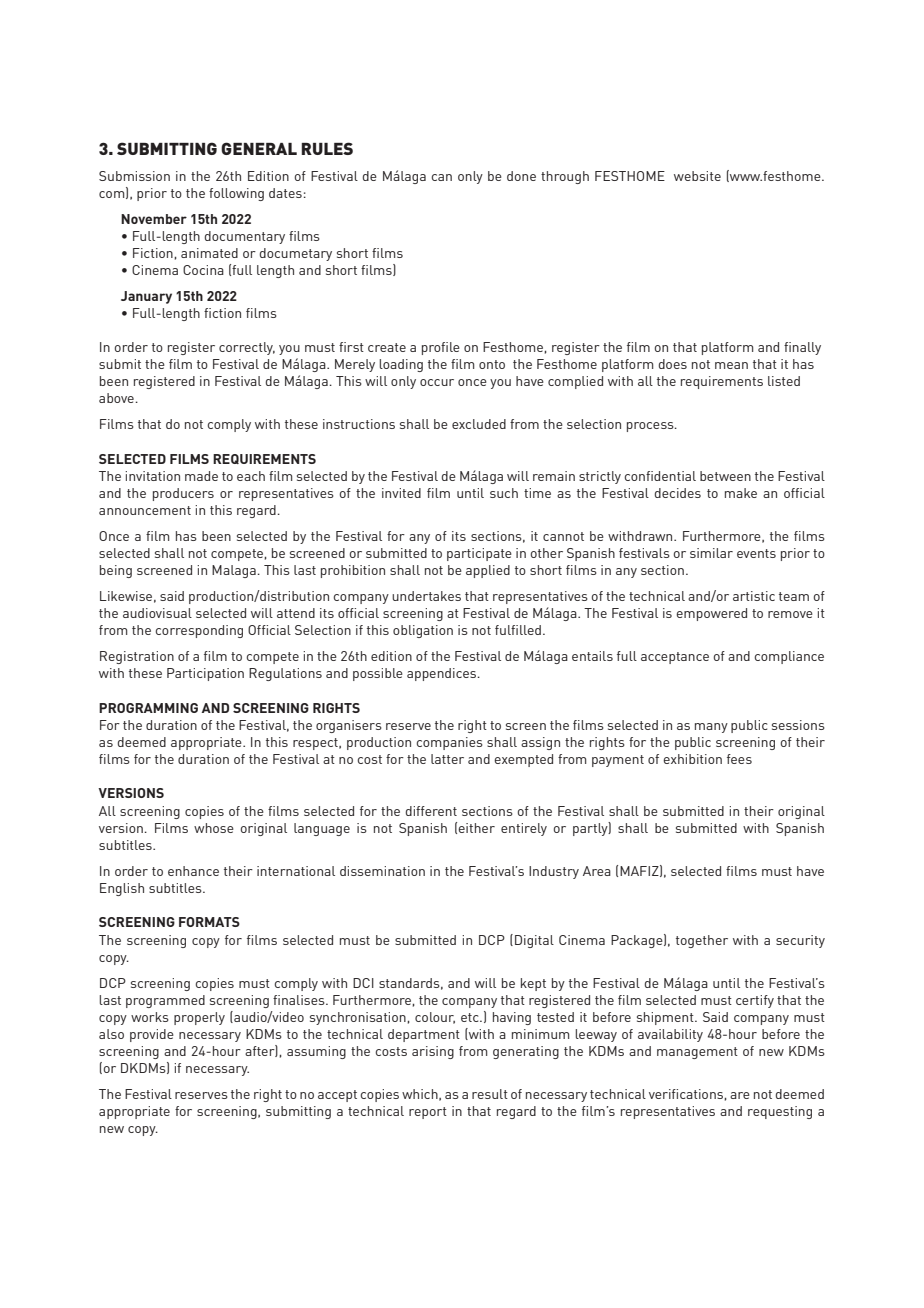  What do you see at coordinates (479, 424) in the image?
I see `excluded` at bounding box center [479, 424].
